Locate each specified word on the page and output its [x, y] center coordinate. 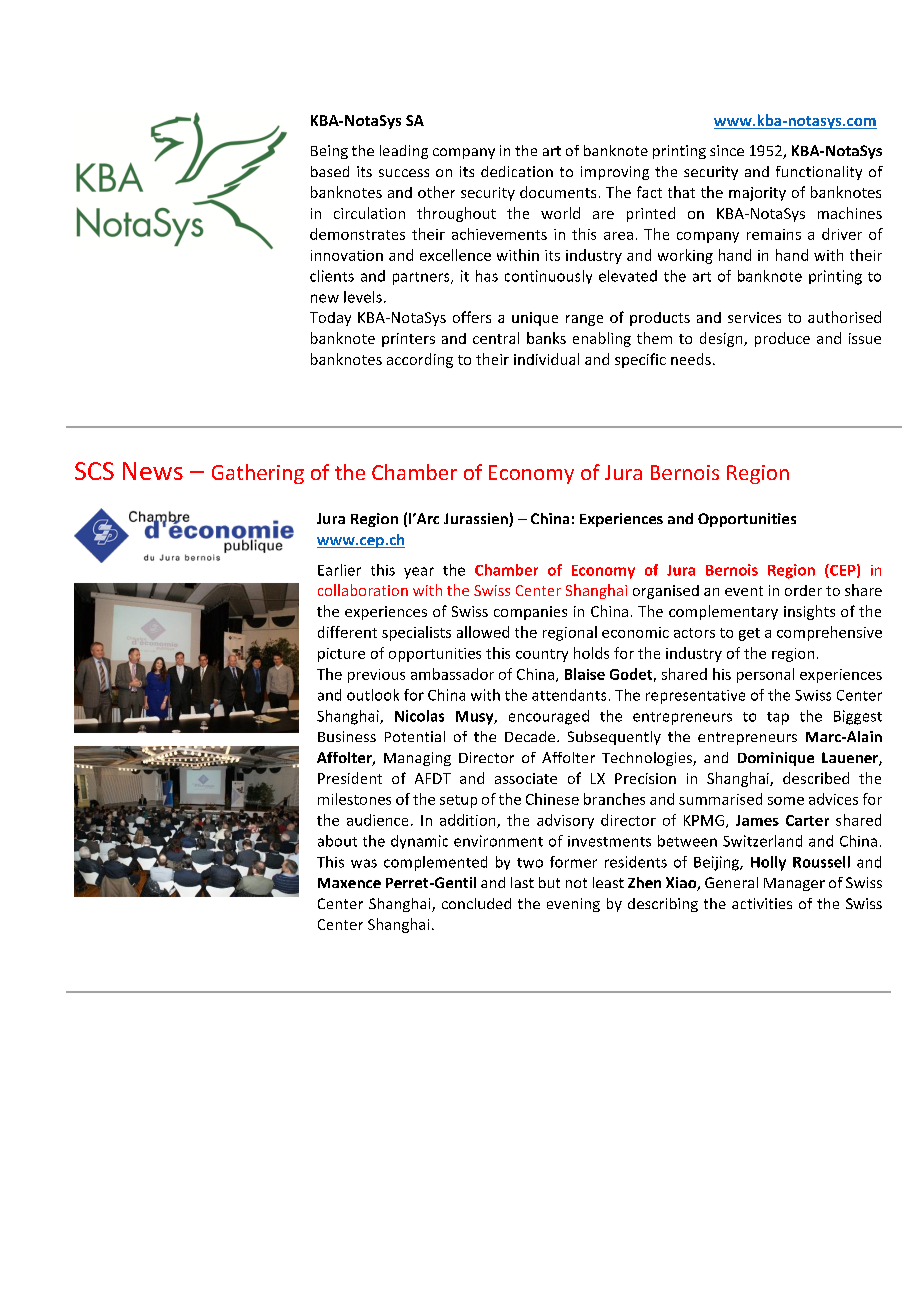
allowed [483, 632]
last [522, 882]
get [749, 634]
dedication [517, 171]
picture [341, 655]
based [330, 171]
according [420, 360]
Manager [794, 884]
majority [757, 194]
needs [691, 359]
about [337, 841]
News [153, 471]
